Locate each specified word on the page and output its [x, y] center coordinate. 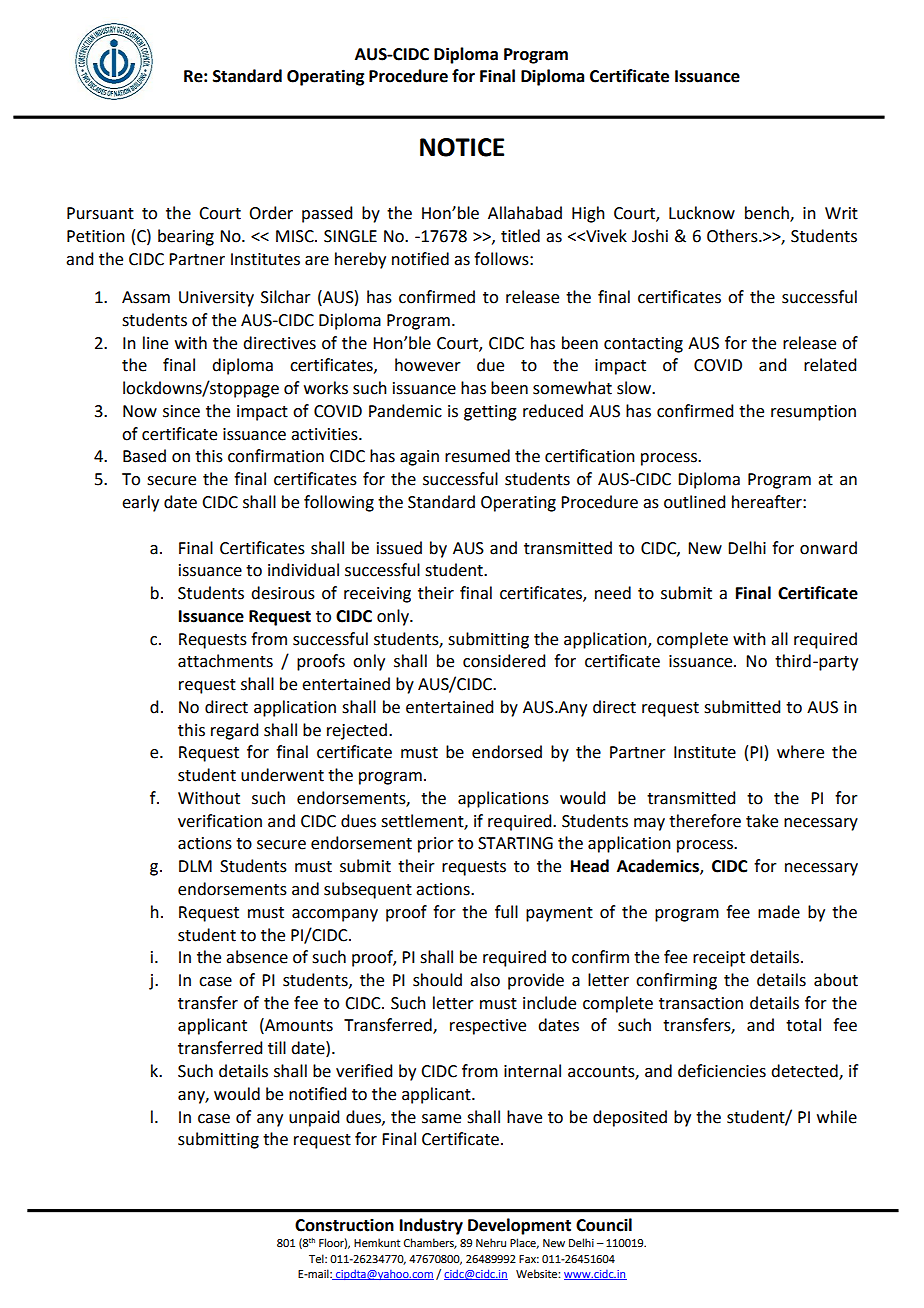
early [140, 503]
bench [768, 214]
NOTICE [462, 147]
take [762, 821]
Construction [344, 1225]
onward [828, 548]
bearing [186, 237]
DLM [195, 866]
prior [436, 845]
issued [399, 548]
